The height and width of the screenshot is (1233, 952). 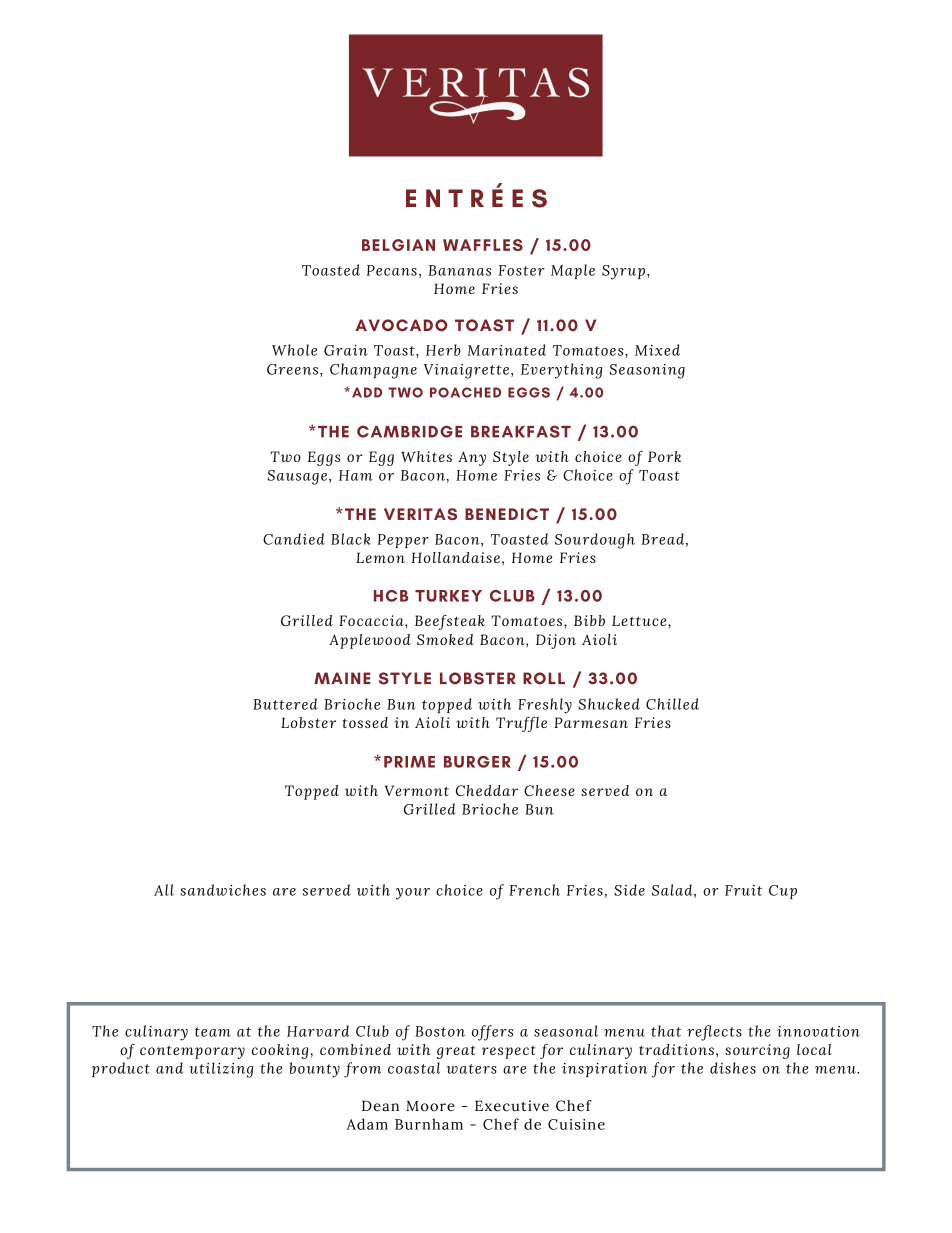 What do you see at coordinates (672, 704) in the screenshot?
I see `Chilled` at bounding box center [672, 704].
